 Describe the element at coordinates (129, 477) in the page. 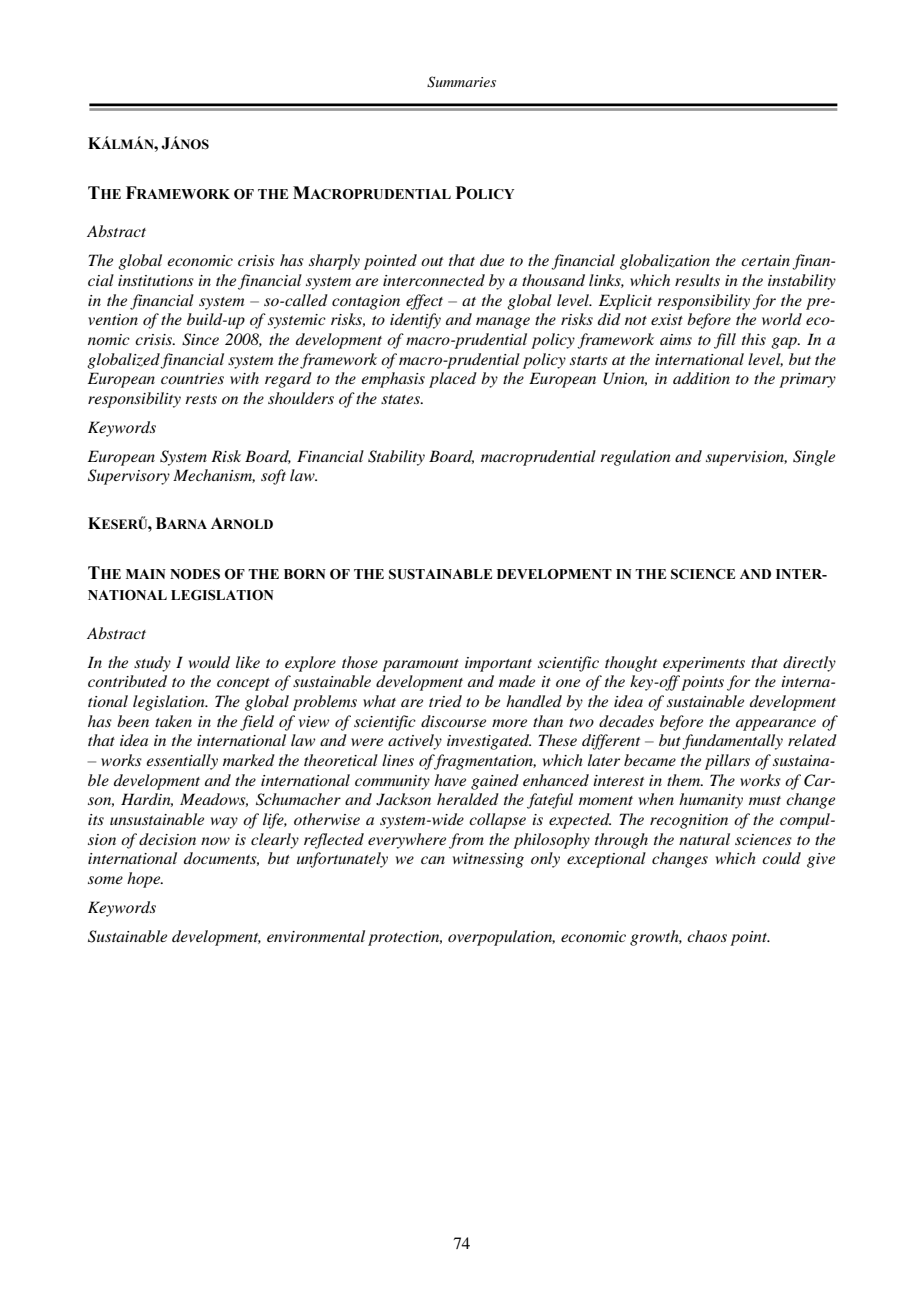

I see `Supervisory` at that location.
